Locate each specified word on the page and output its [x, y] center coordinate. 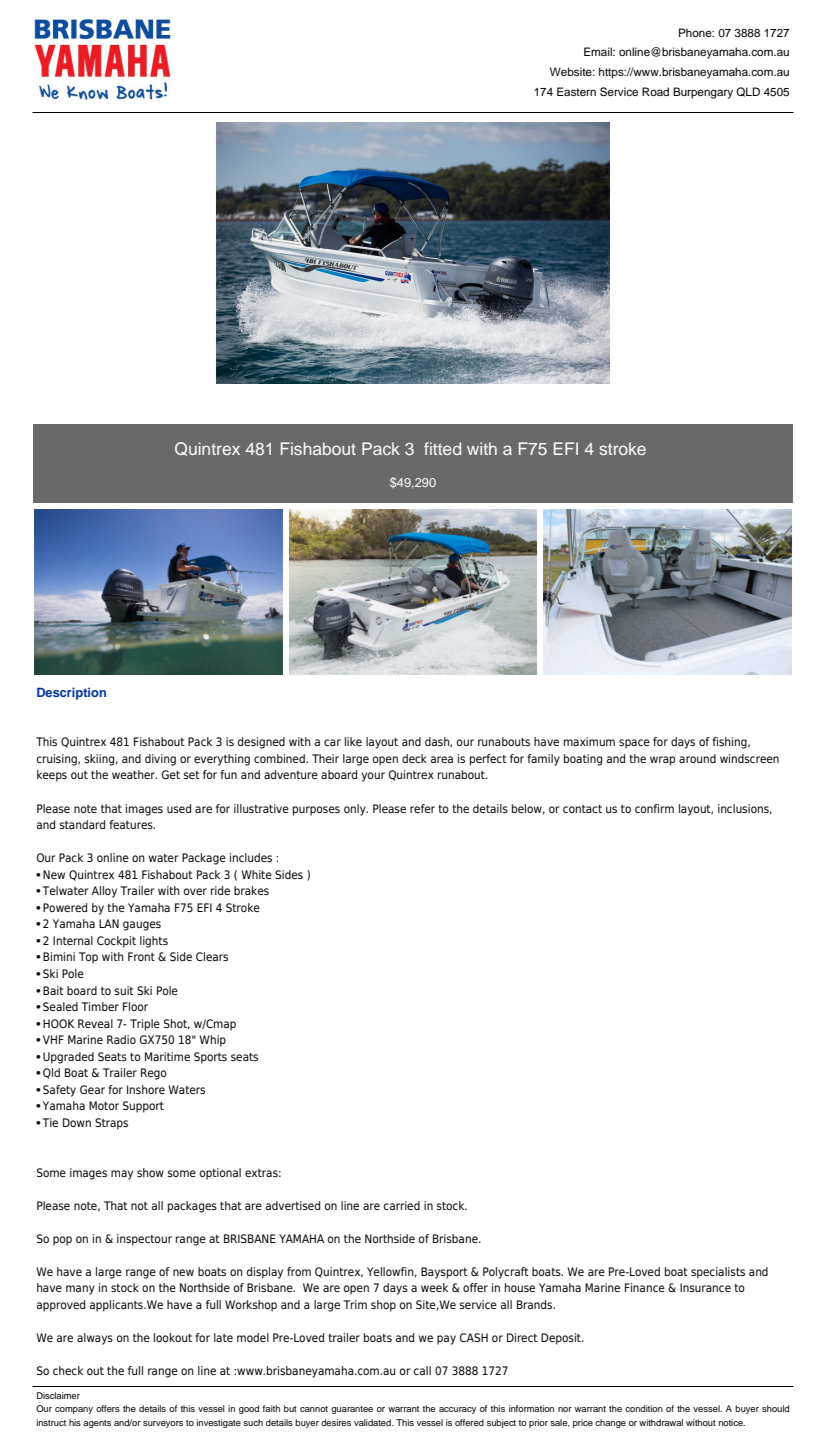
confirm [654, 808]
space [634, 744]
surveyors [163, 1424]
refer [422, 808]
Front [141, 956]
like [353, 741]
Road [655, 91]
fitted [442, 448]
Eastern [576, 91]
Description [71, 693]
